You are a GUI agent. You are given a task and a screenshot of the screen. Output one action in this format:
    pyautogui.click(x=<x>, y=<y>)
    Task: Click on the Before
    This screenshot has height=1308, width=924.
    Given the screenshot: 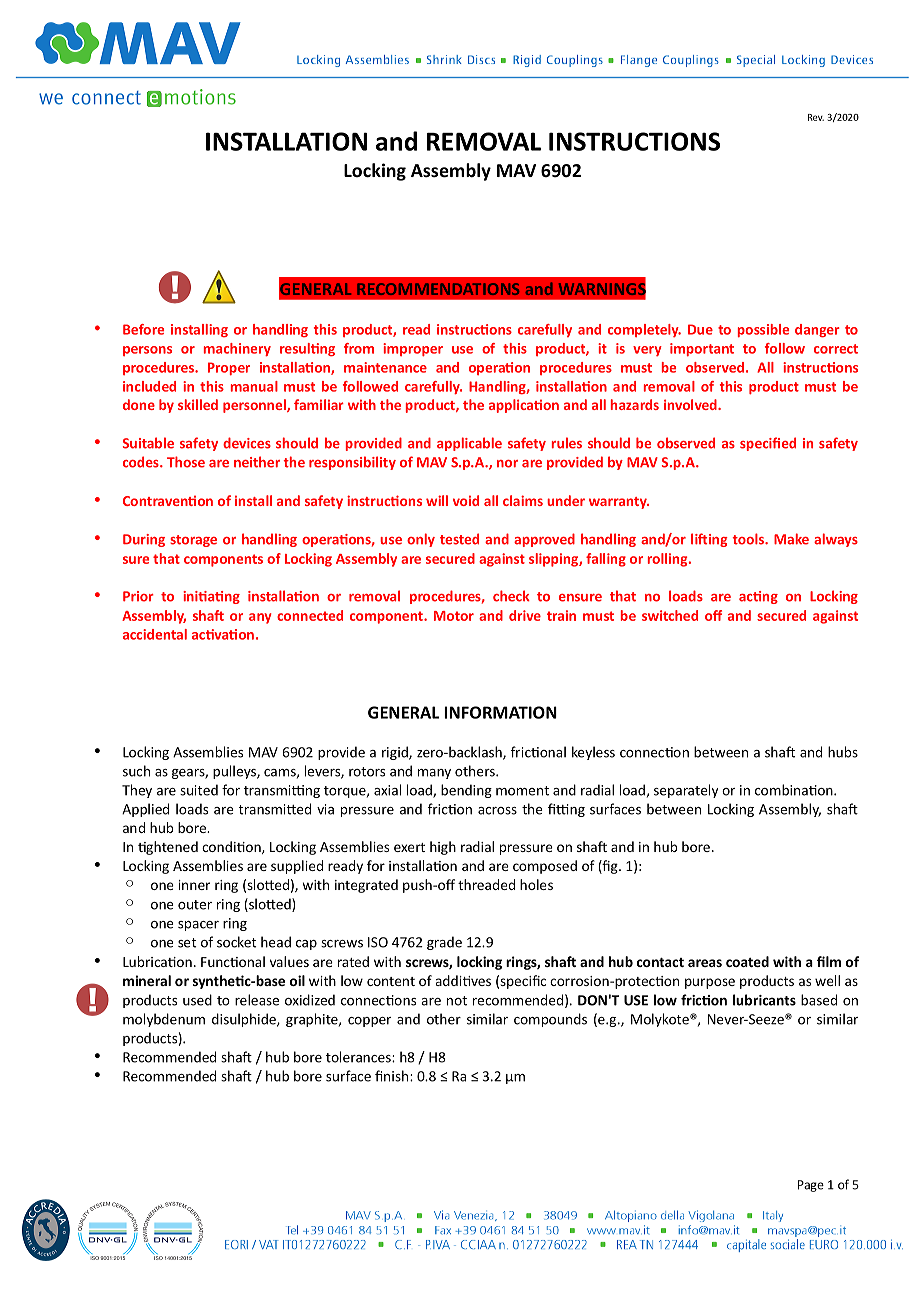 What is the action you would take?
    pyautogui.click(x=143, y=329)
